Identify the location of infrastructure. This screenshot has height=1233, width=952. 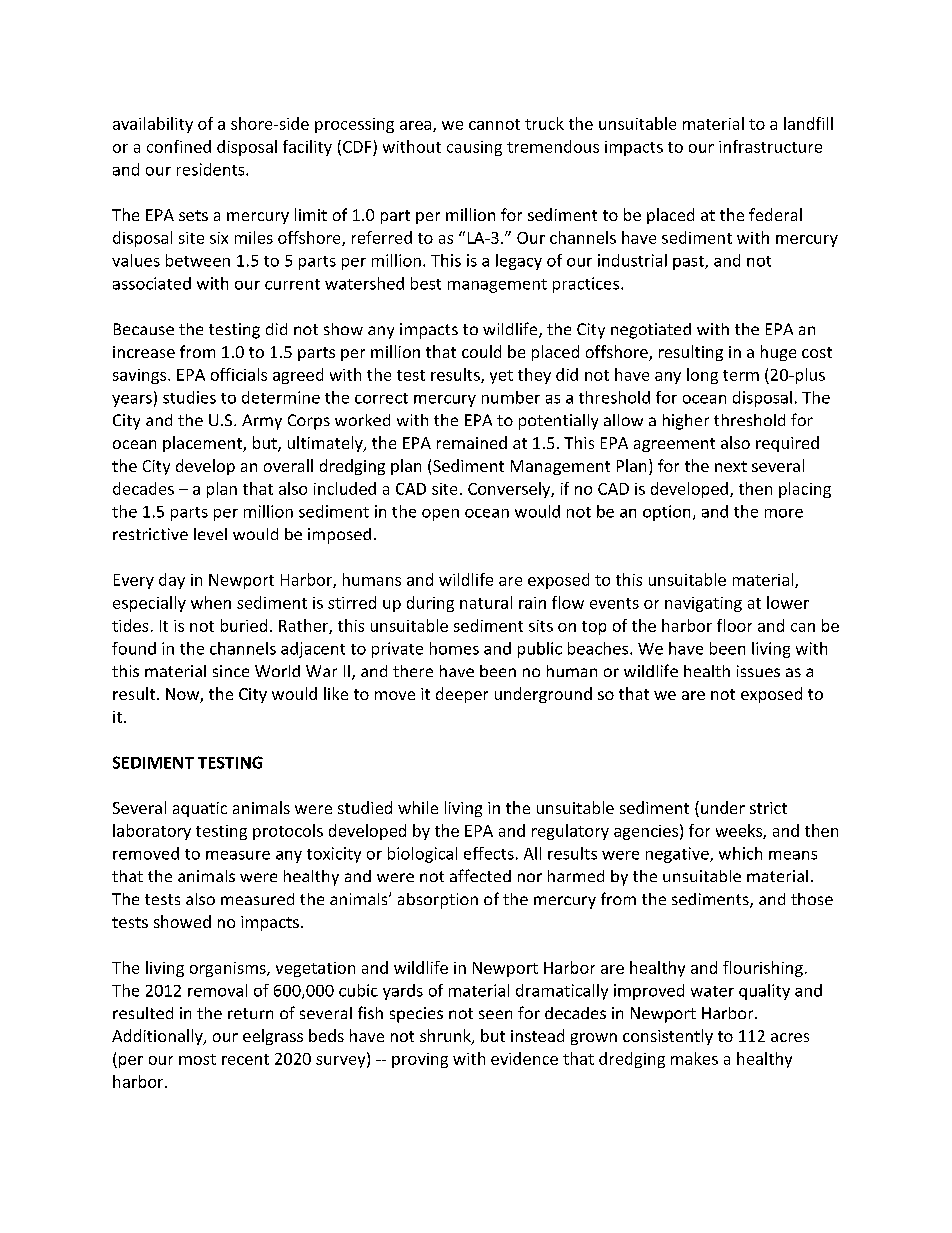
(770, 146).
